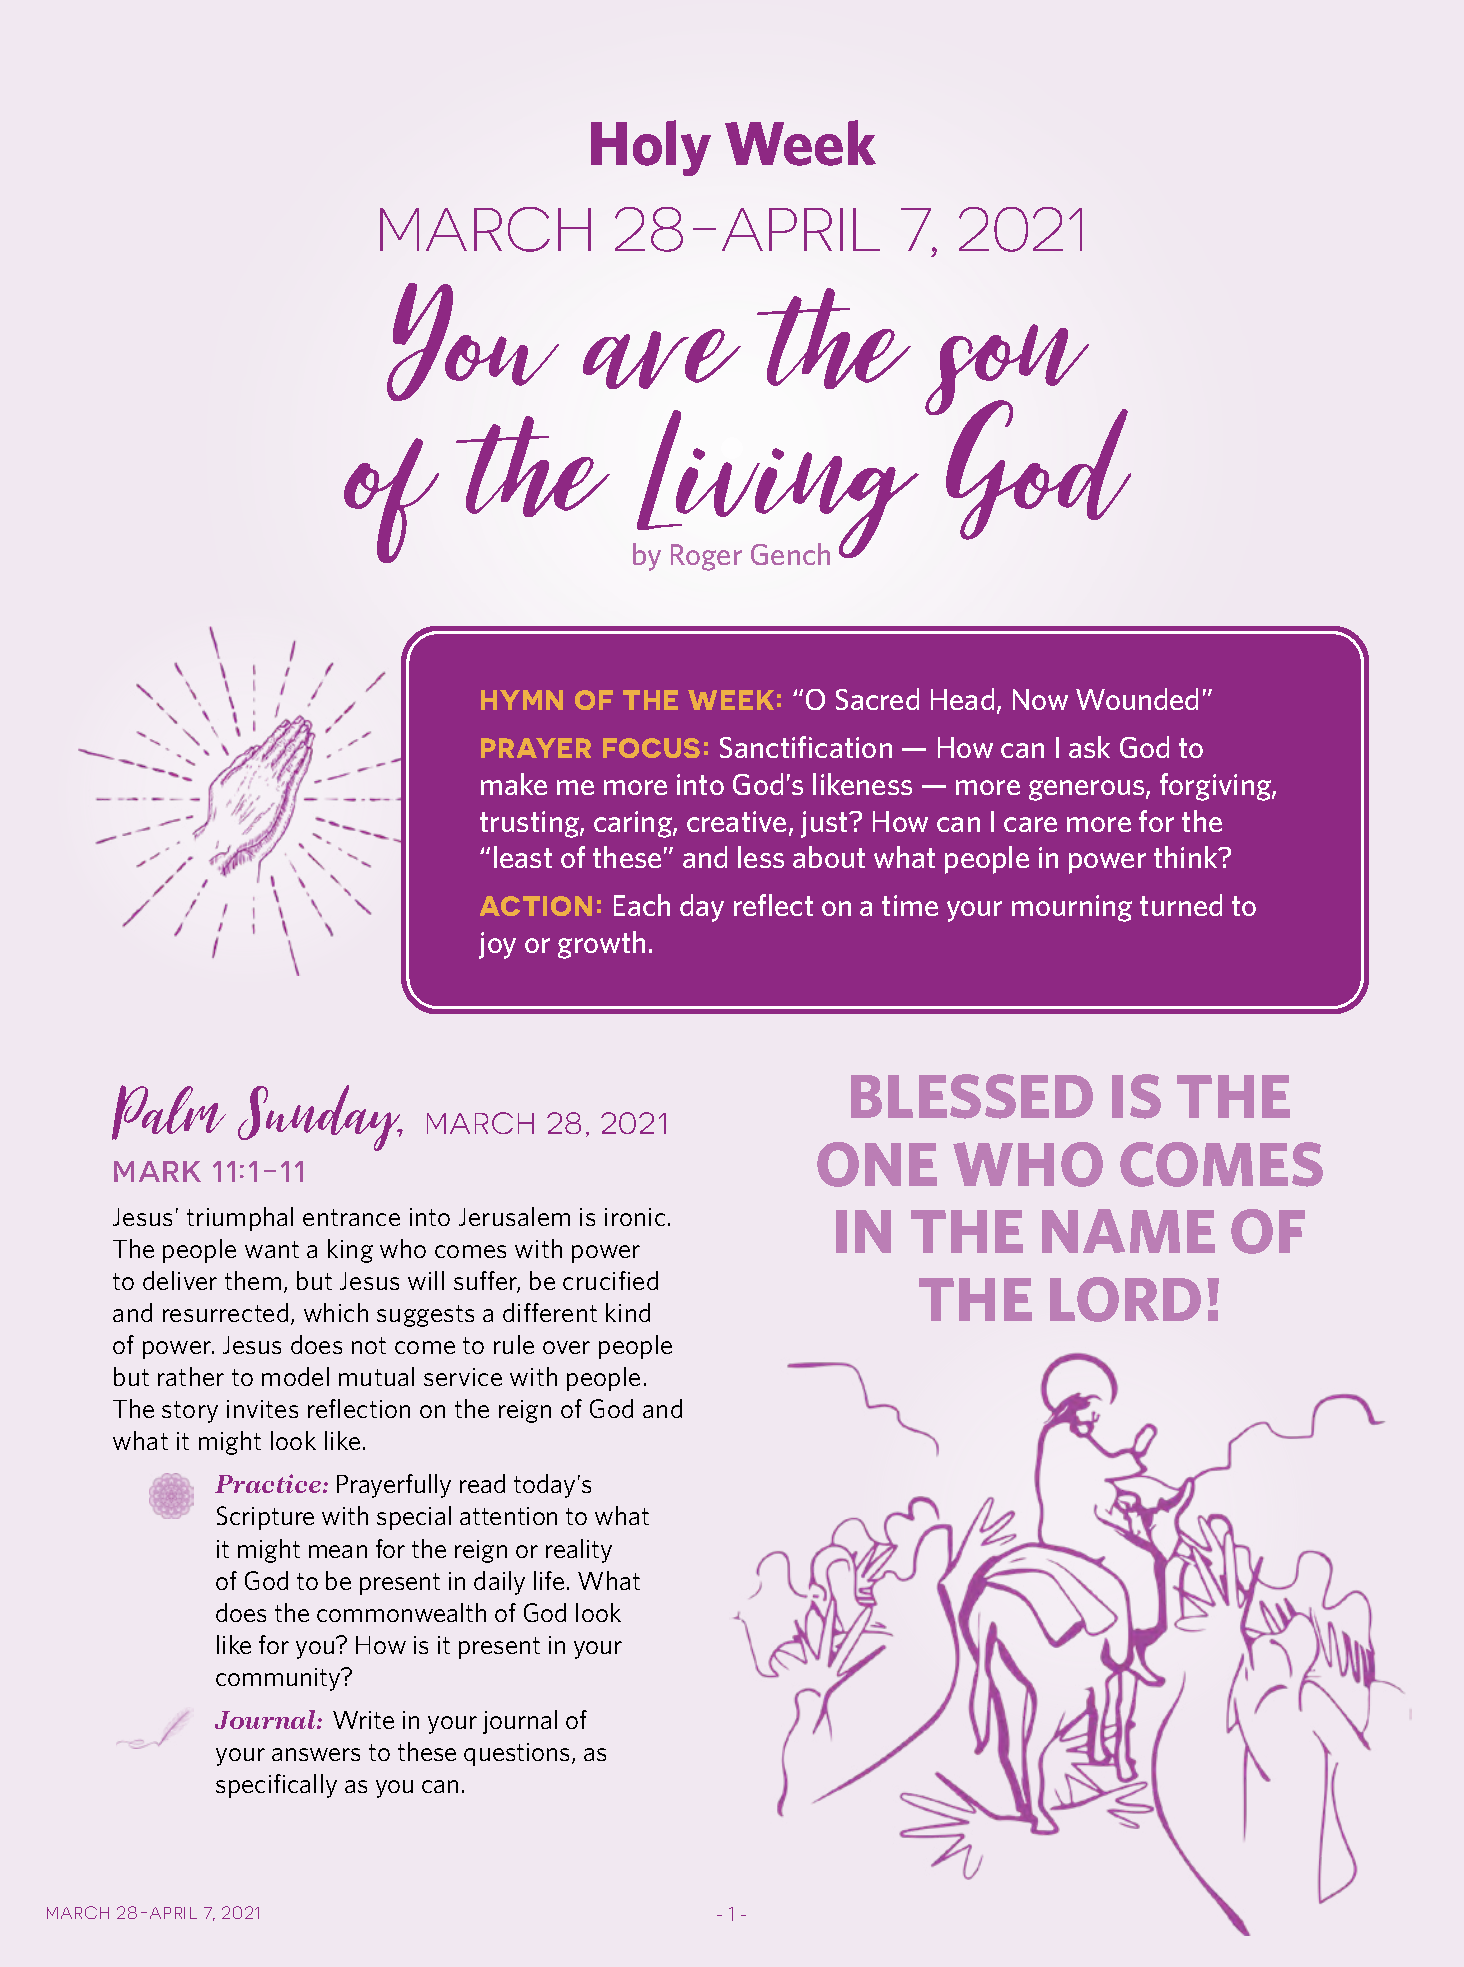  I want to click on care, so click(1030, 824).
